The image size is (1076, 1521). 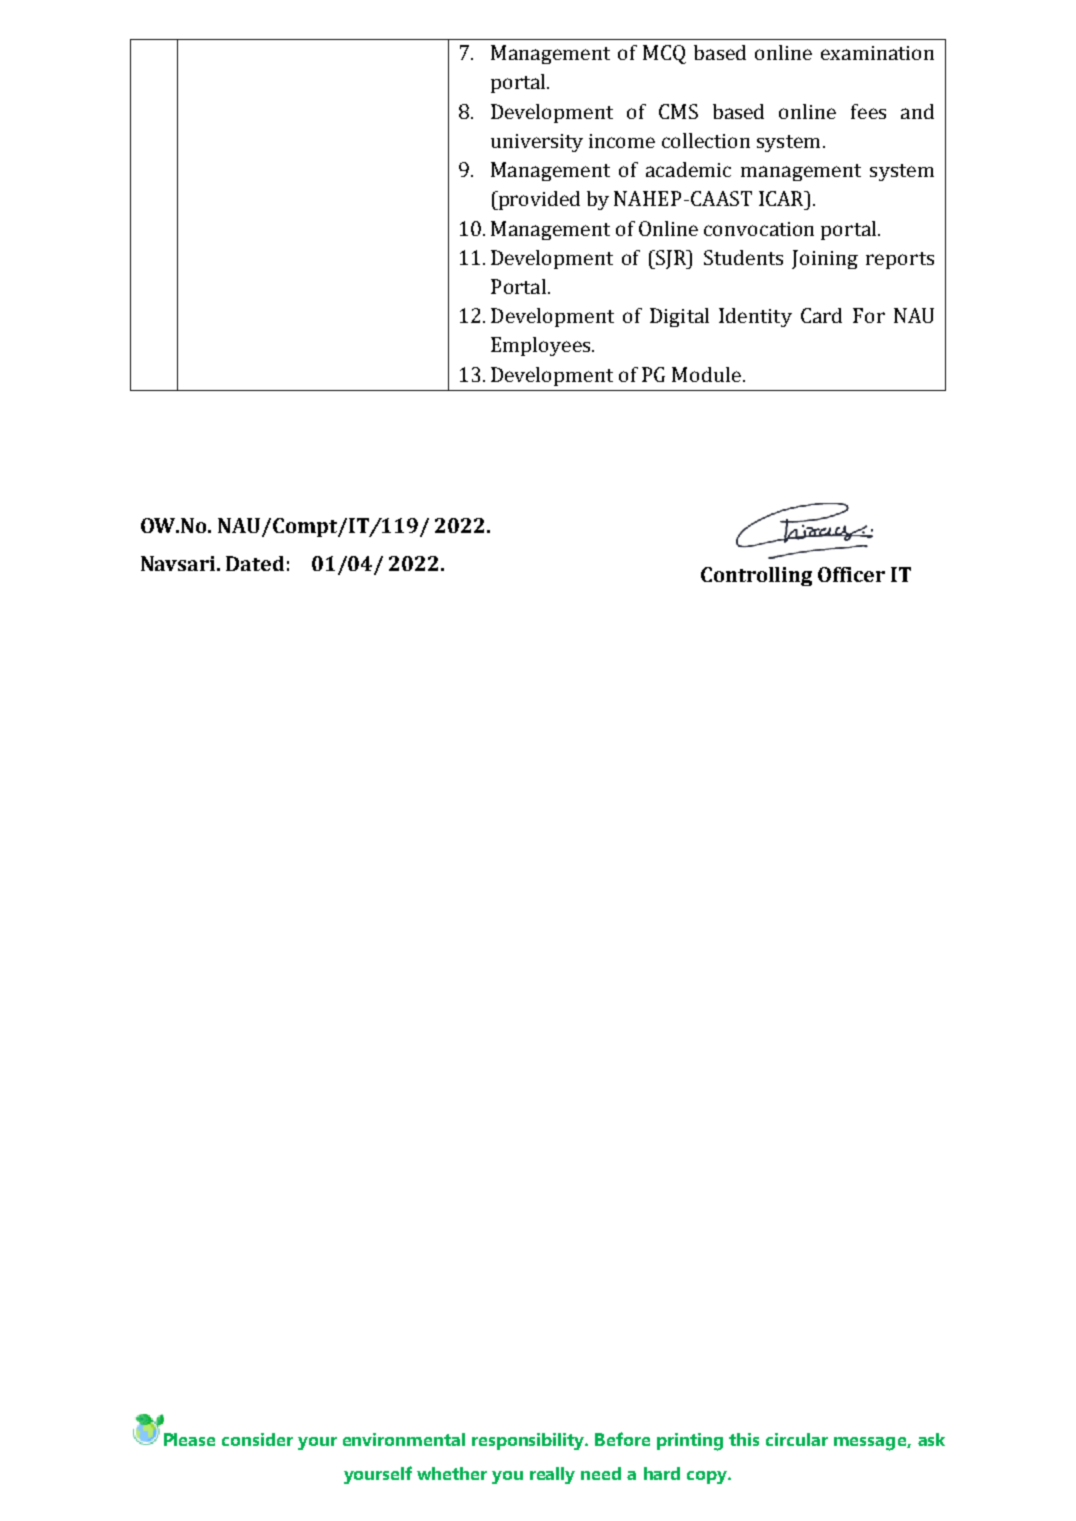 I want to click on fees, so click(x=868, y=111).
